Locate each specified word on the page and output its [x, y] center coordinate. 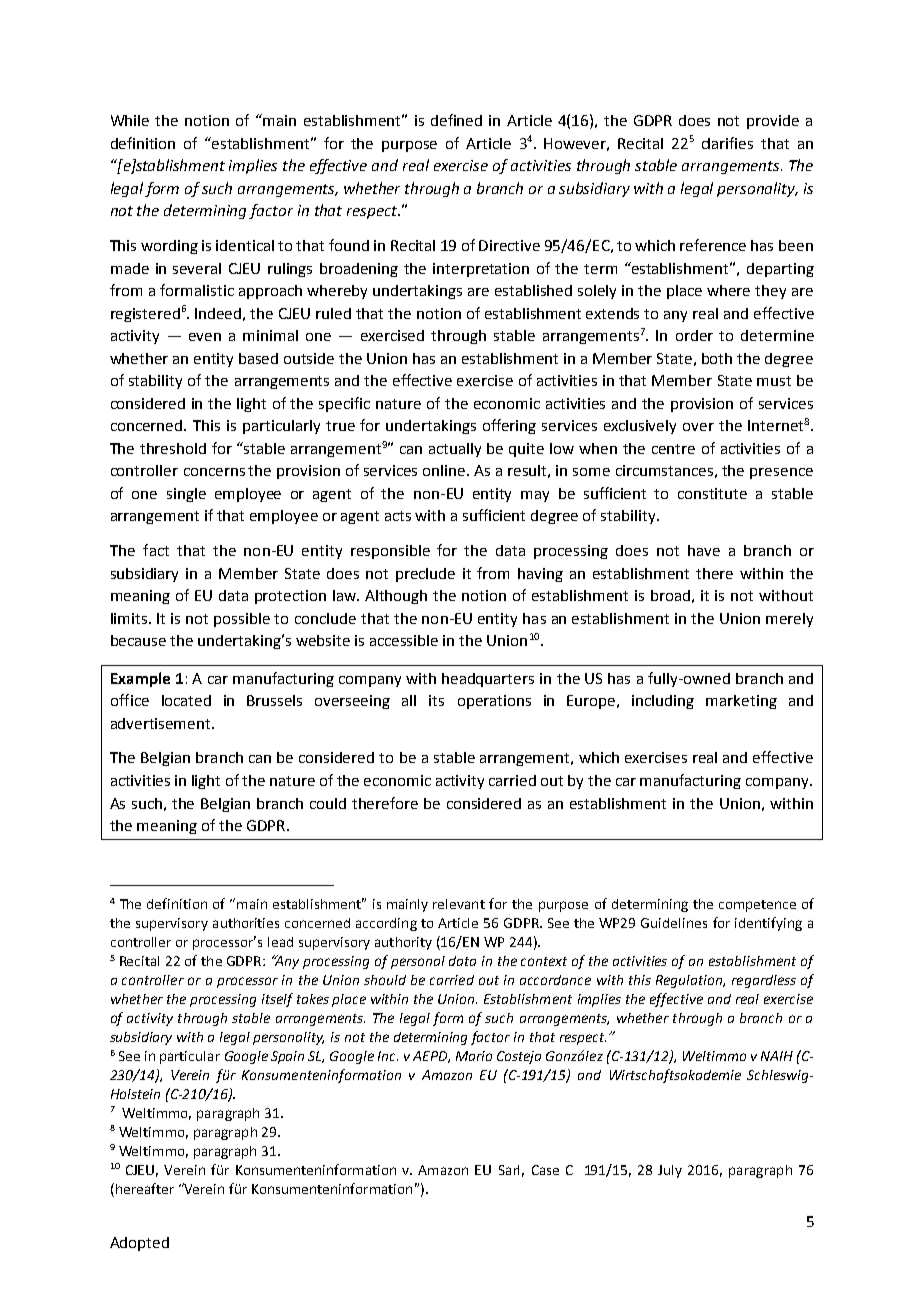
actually [455, 450]
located [186, 700]
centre [673, 449]
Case [545, 1170]
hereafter [143, 1188]
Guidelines [674, 923]
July [670, 1171]
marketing [741, 702]
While [130, 120]
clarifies [727, 143]
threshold [173, 448]
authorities [246, 923]
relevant [459, 904]
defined [456, 120]
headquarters [488, 680]
